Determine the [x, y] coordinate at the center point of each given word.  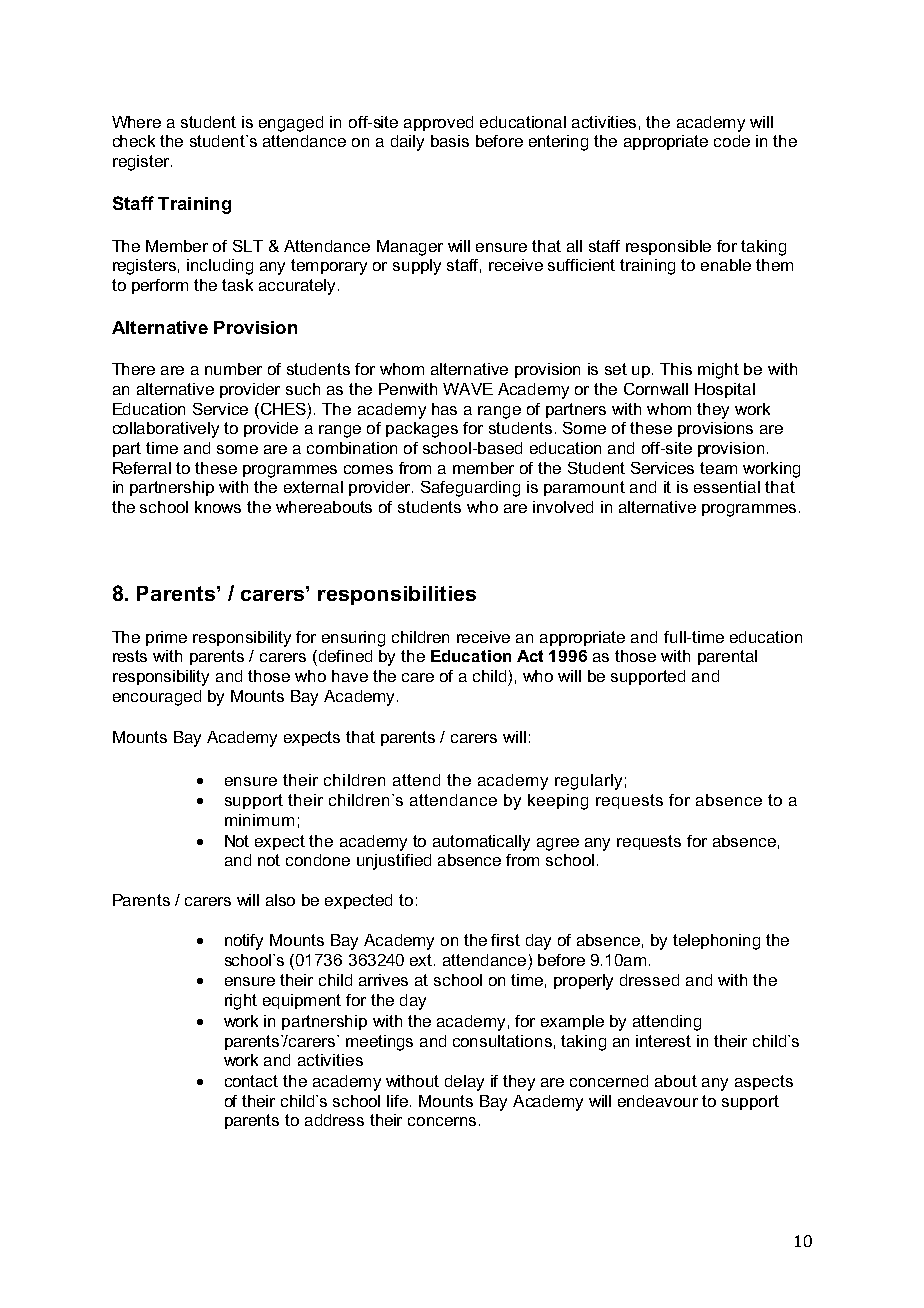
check [134, 141]
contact [251, 1081]
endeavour [658, 1101]
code [732, 141]
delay [464, 1083]
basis [450, 141]
